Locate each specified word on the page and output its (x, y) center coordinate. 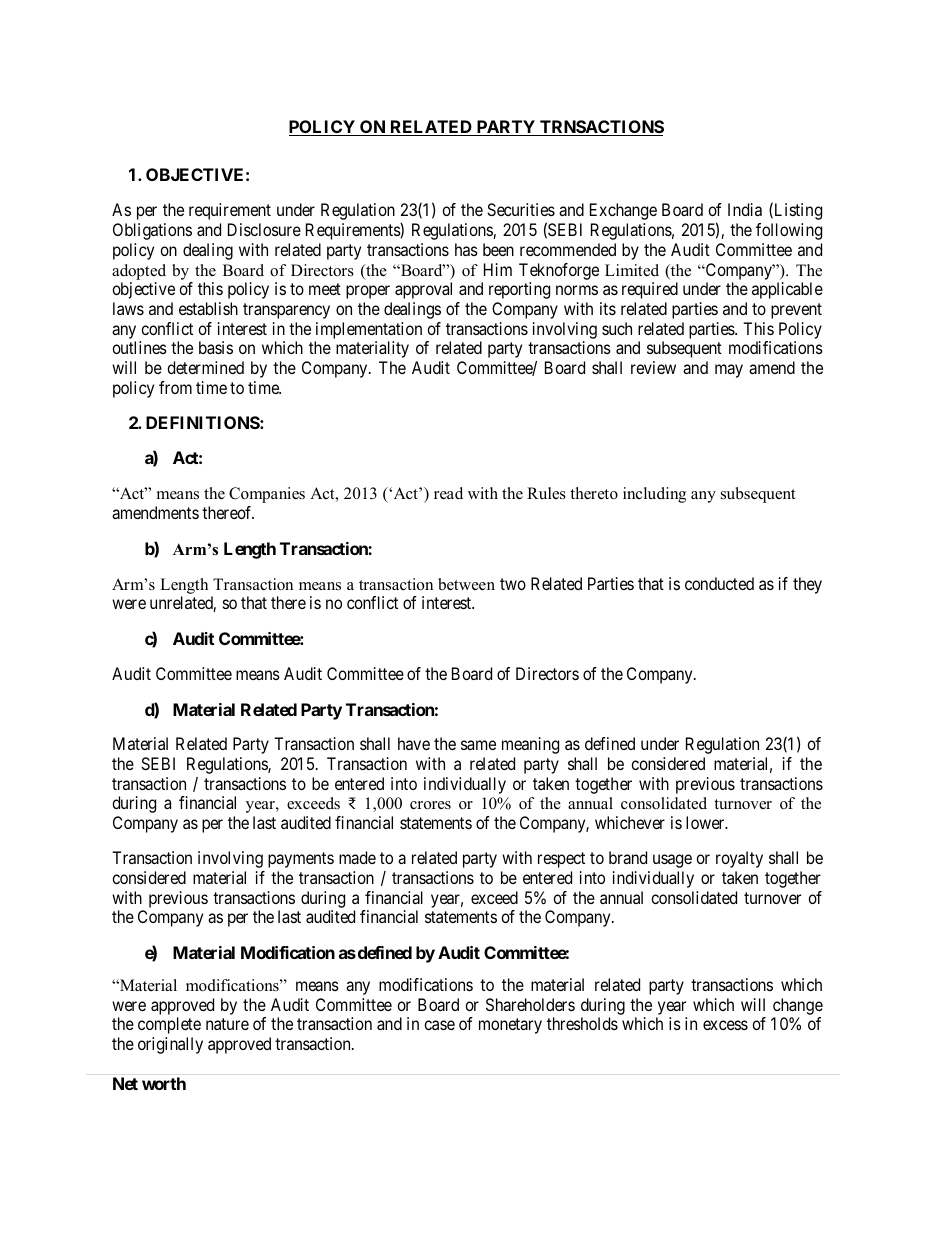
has (466, 249)
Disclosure (264, 229)
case (439, 1025)
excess (725, 1025)
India (745, 209)
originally (170, 1045)
